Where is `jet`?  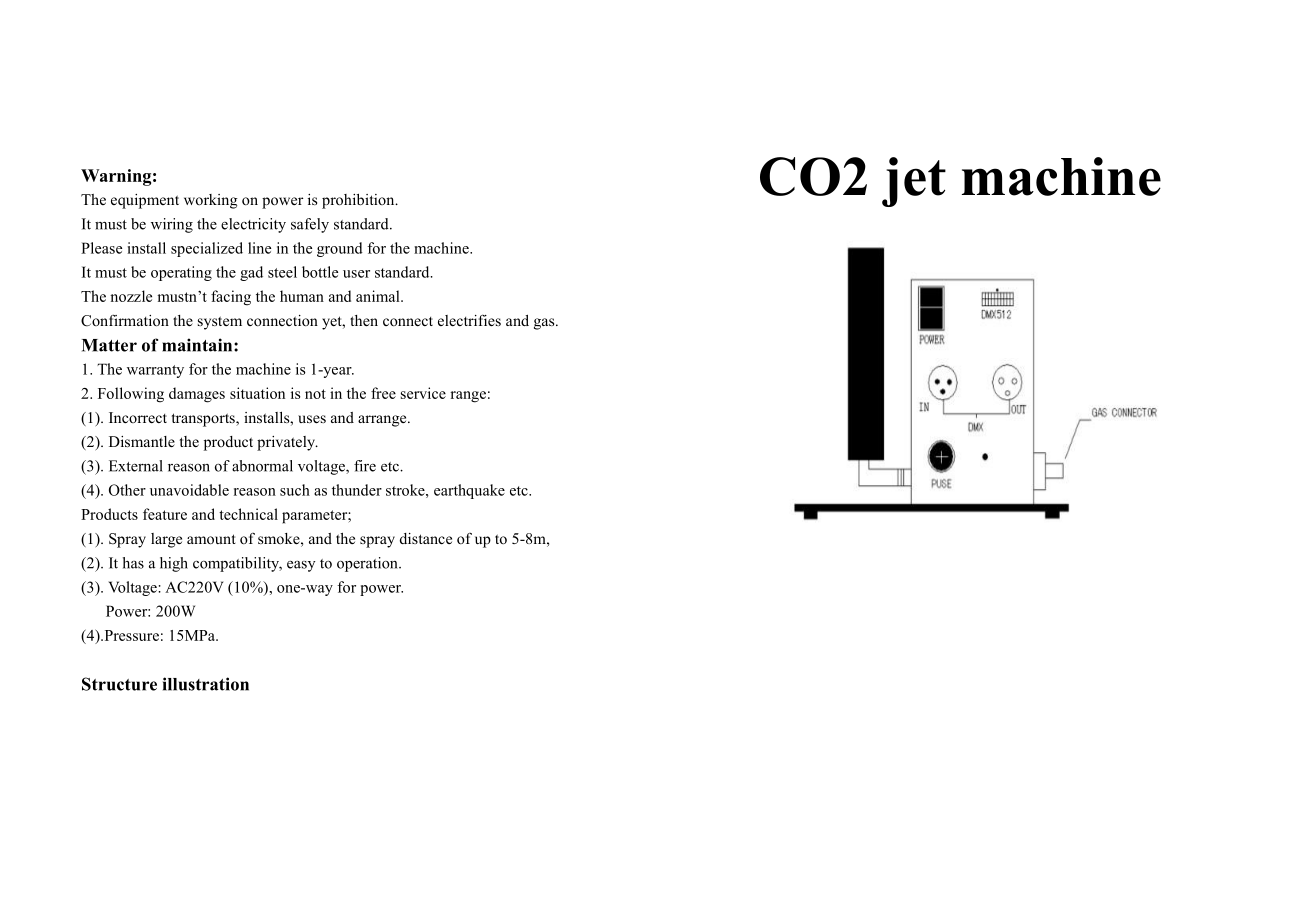 jet is located at coordinates (914, 182).
